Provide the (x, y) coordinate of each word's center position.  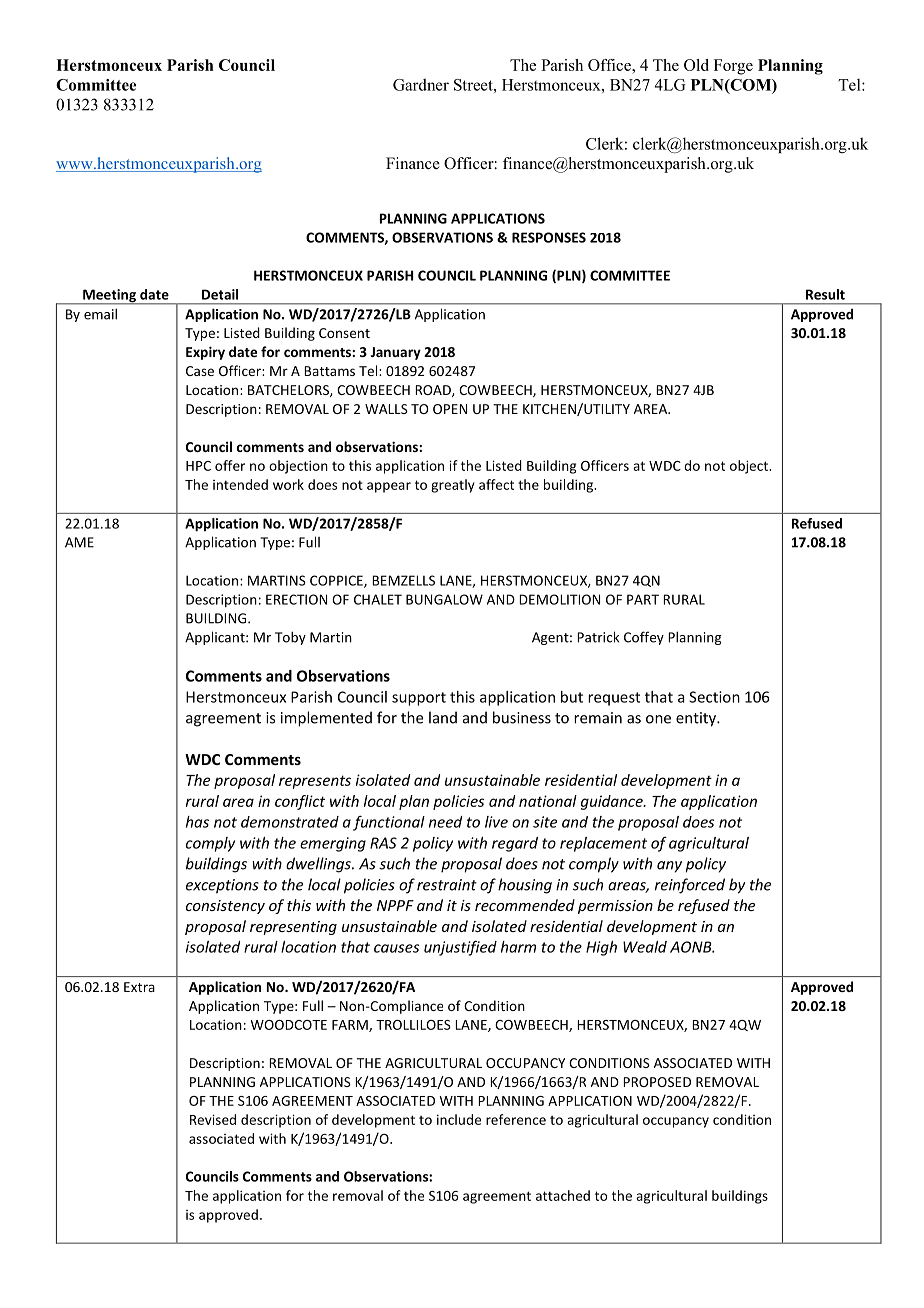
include (459, 1119)
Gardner (421, 84)
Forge (733, 67)
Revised (213, 1119)
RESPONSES (549, 237)
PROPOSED (657, 1082)
